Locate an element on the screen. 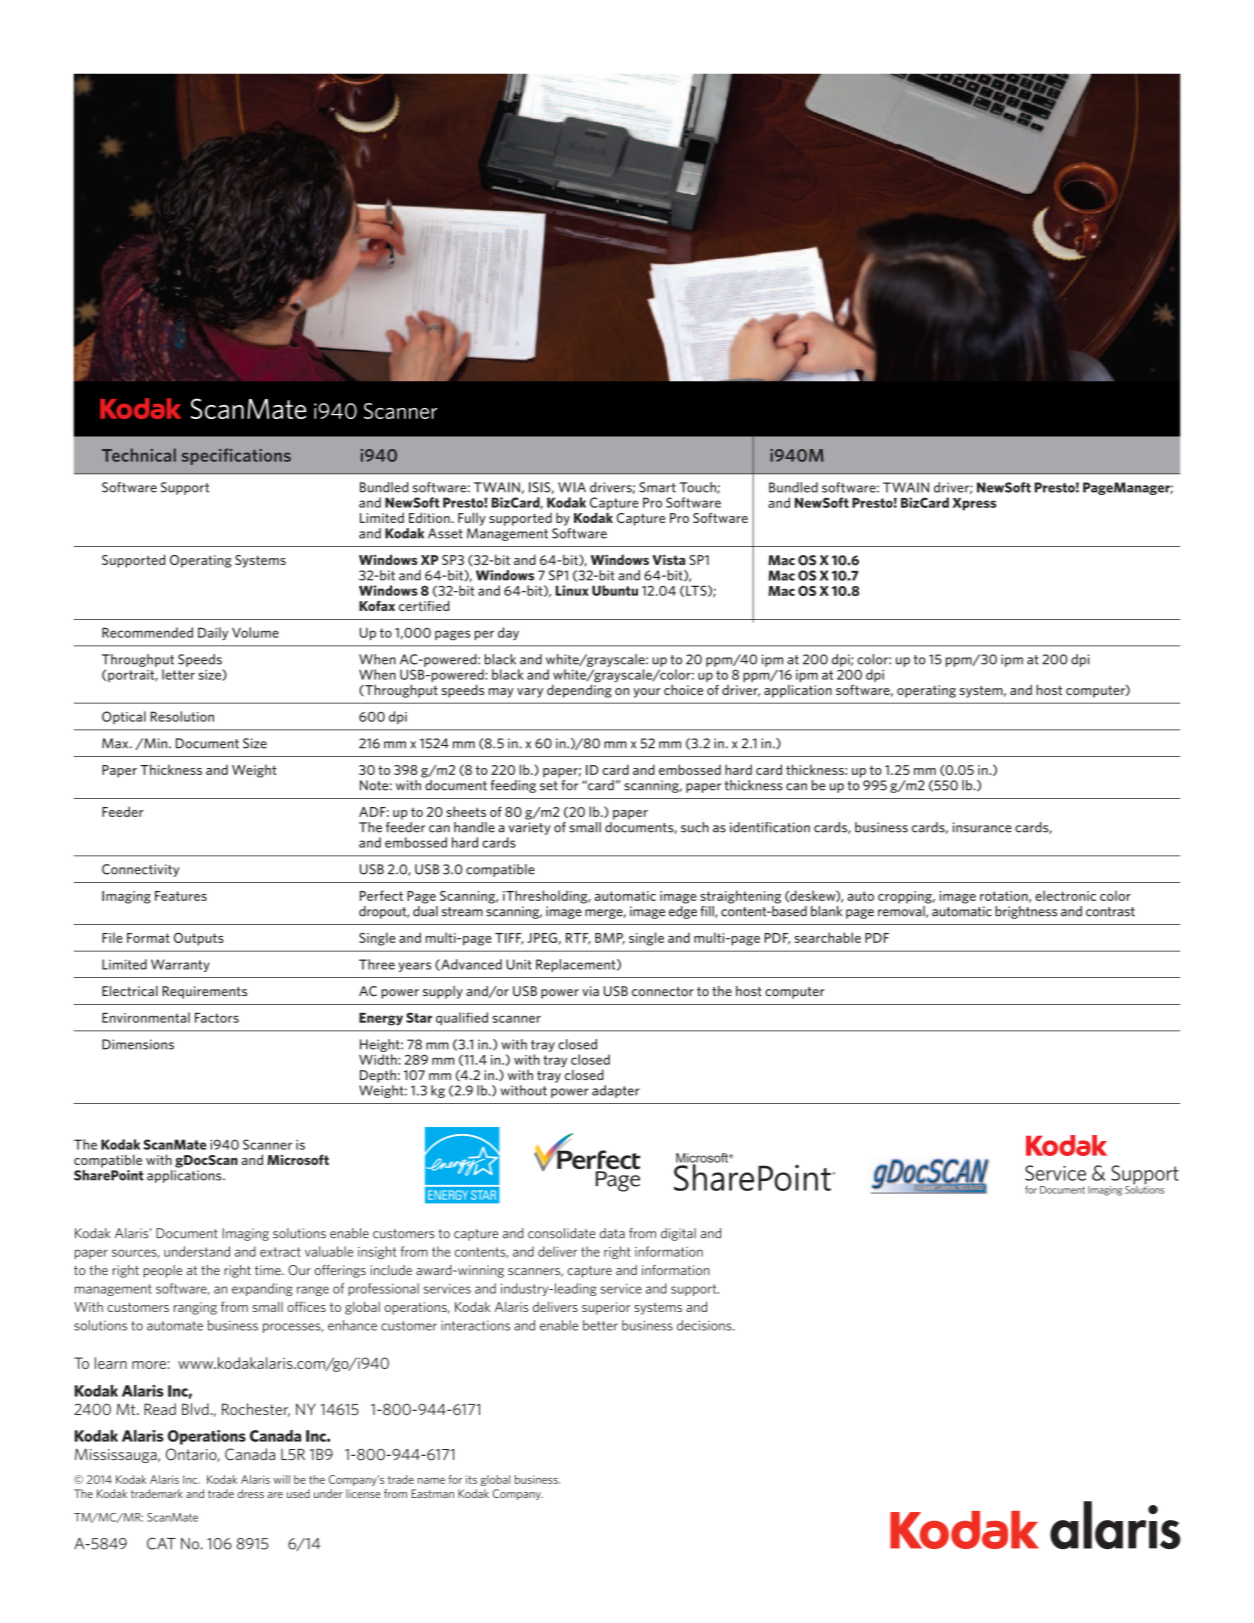 Image resolution: width=1254 pixels, height=1623 pixels. data is located at coordinates (612, 1233).
